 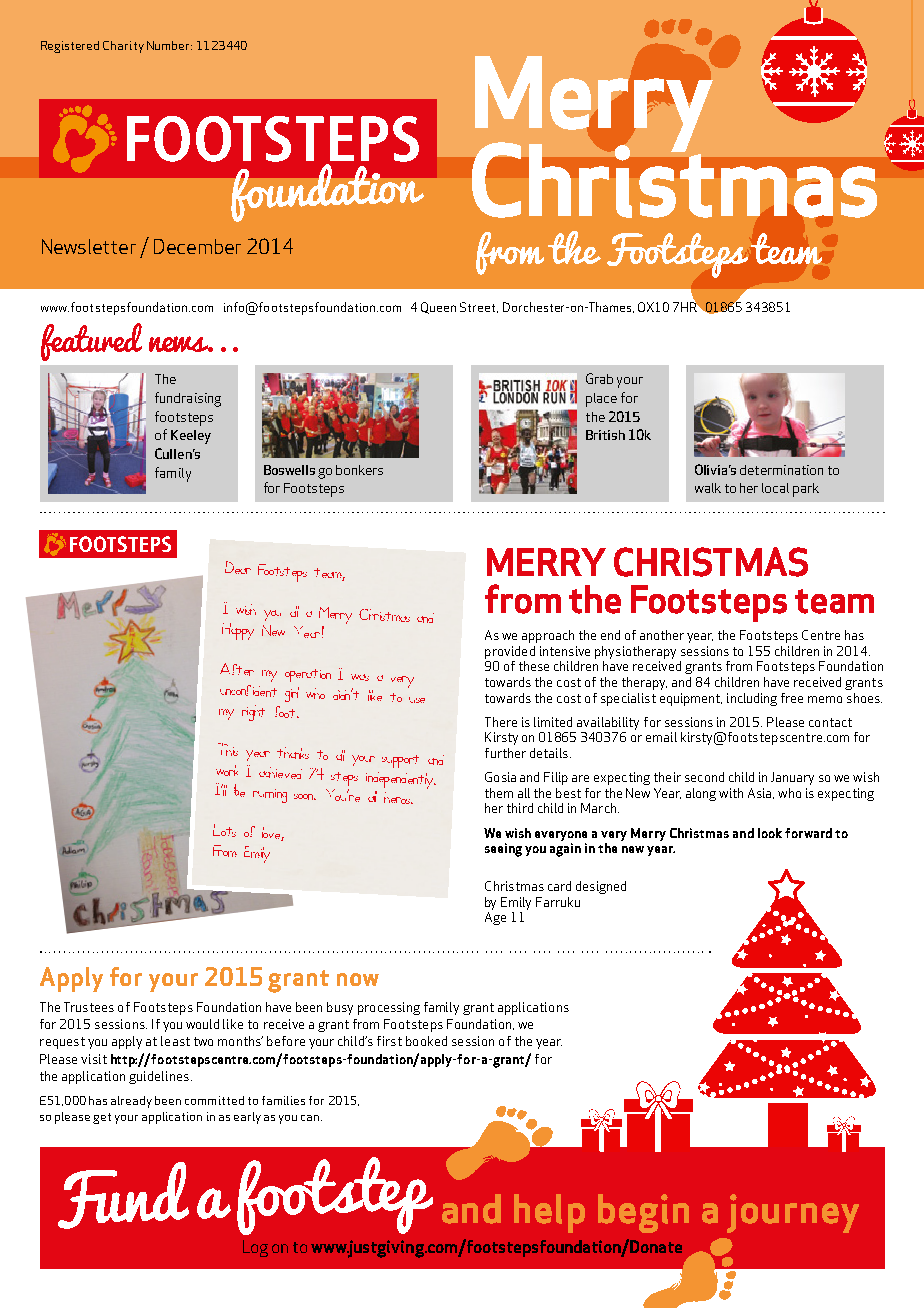 I want to click on journey, so click(x=793, y=1213).
